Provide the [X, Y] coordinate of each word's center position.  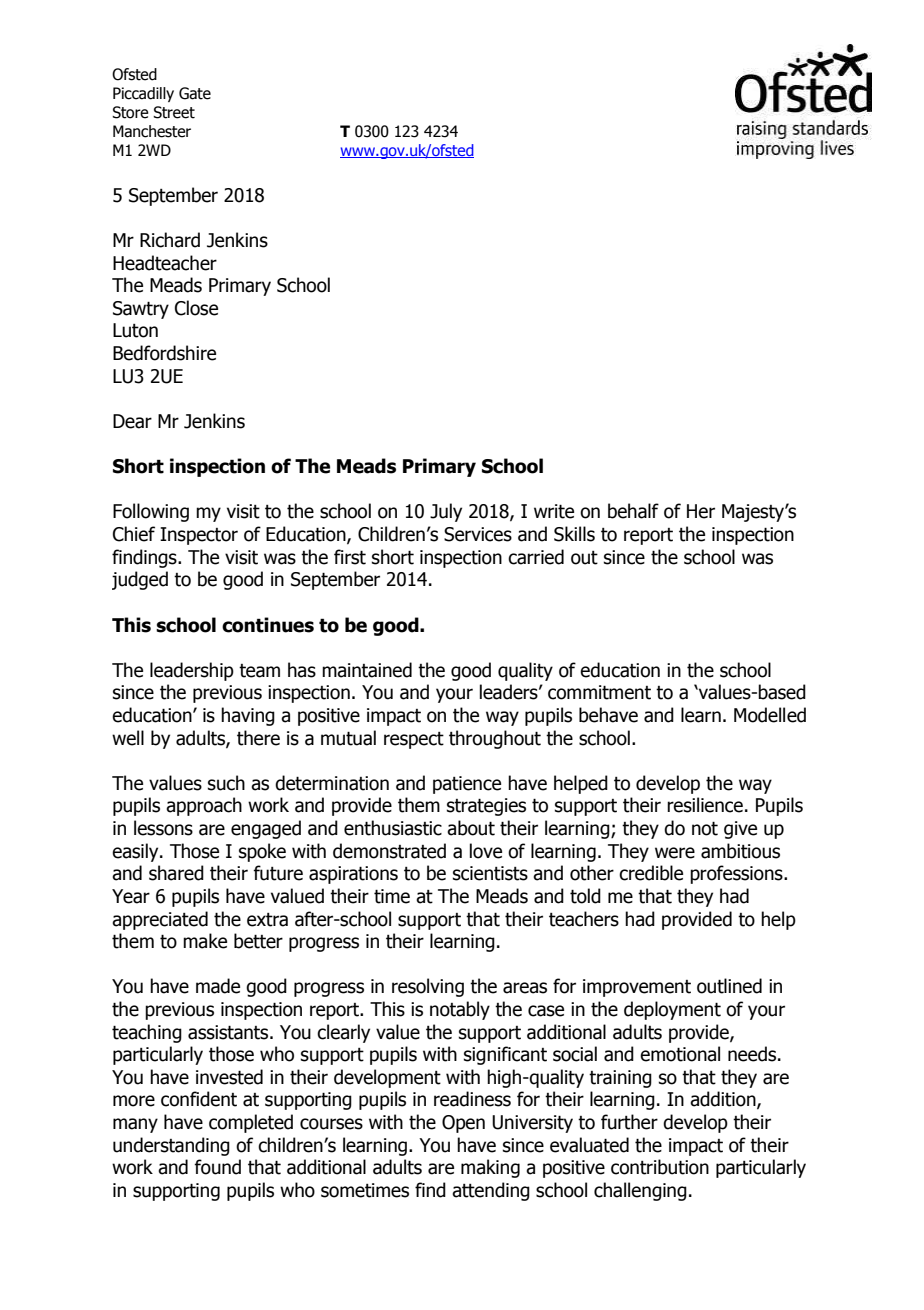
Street [174, 112]
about [471, 828]
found [217, 1167]
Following [151, 512]
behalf [633, 511]
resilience [705, 805]
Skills [574, 534]
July [446, 512]
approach [204, 806]
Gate [195, 93]
